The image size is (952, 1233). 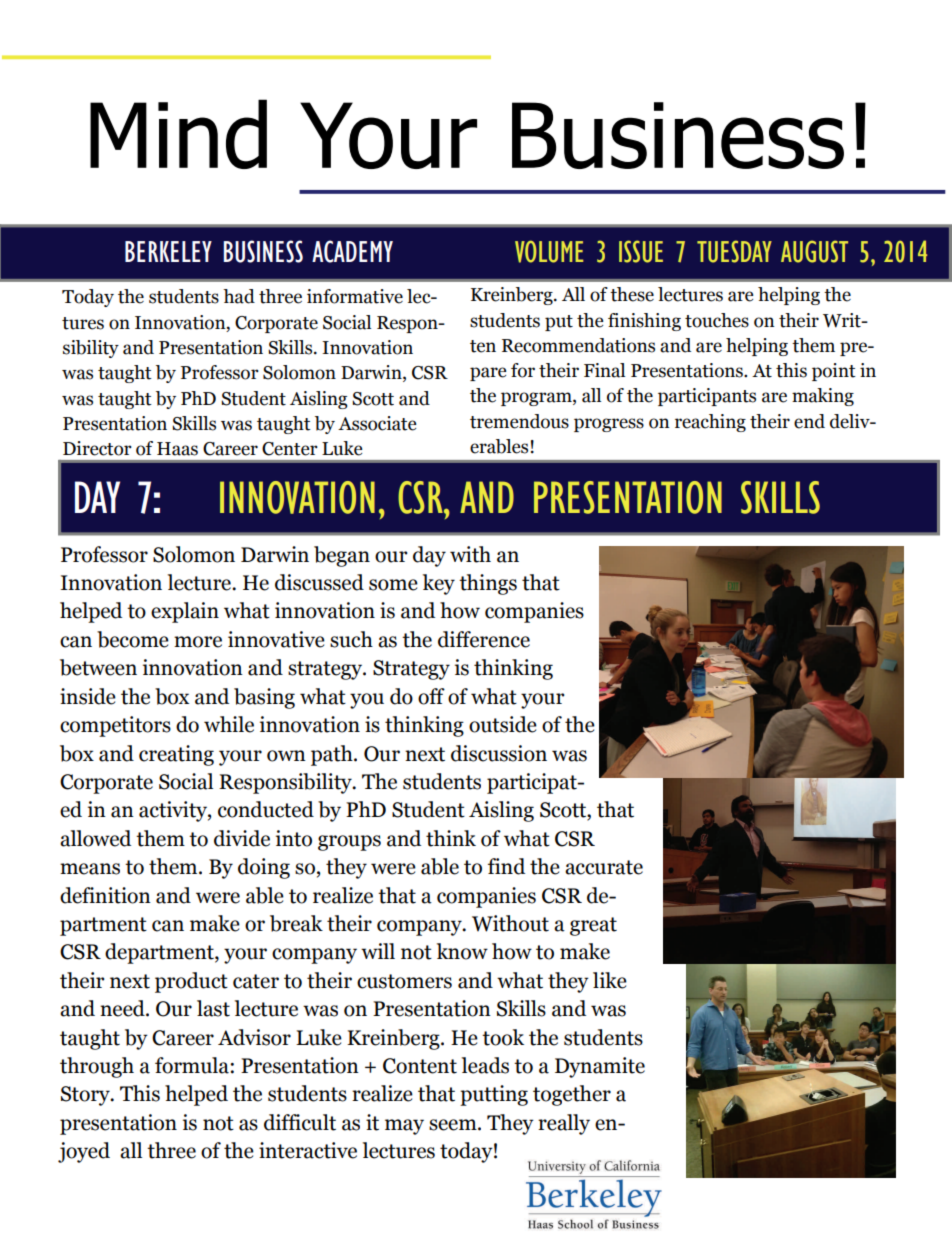 What do you see at coordinates (734, 251) in the image?
I see `TUESDAY` at bounding box center [734, 251].
